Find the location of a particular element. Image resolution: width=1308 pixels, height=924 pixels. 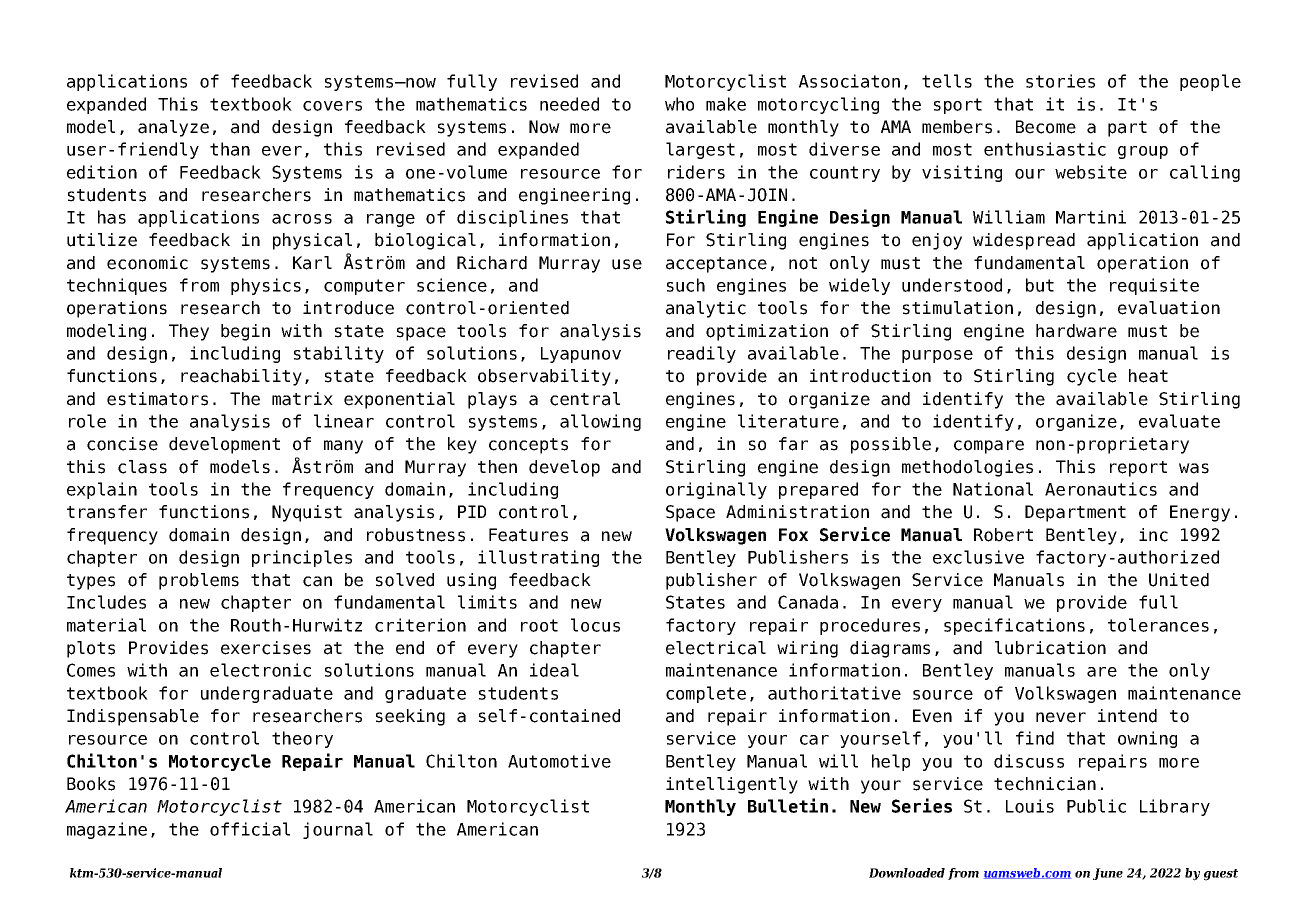

locus is located at coordinates (595, 625).
